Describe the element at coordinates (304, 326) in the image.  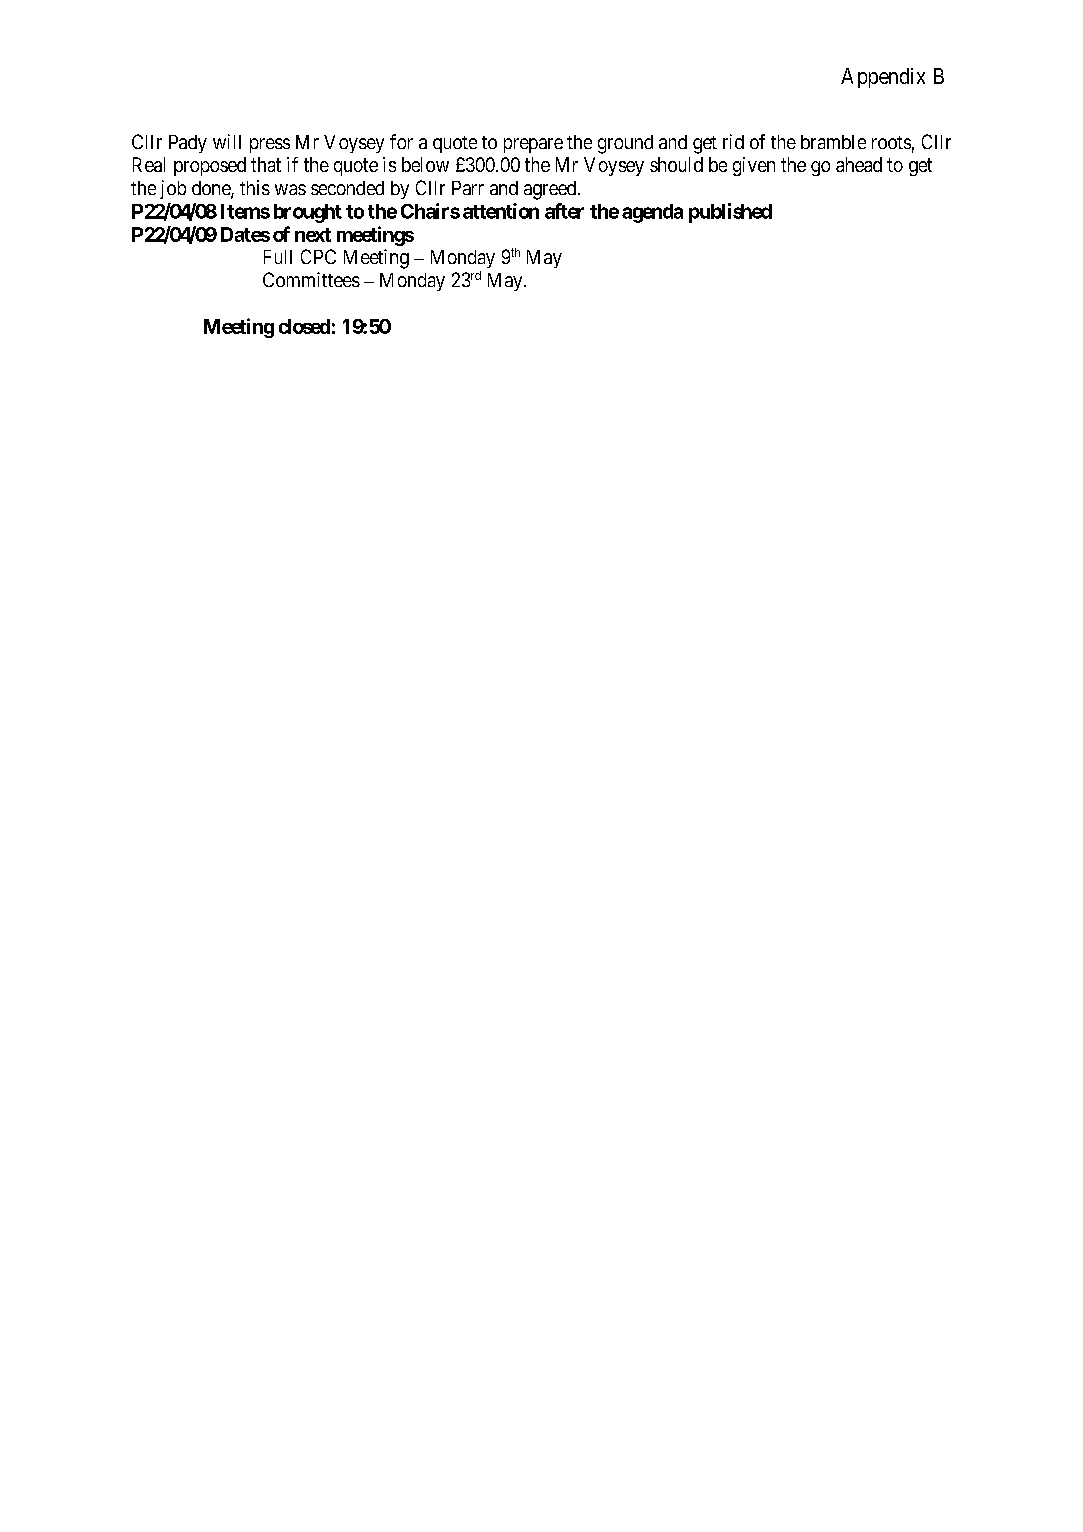
I see `closed` at that location.
